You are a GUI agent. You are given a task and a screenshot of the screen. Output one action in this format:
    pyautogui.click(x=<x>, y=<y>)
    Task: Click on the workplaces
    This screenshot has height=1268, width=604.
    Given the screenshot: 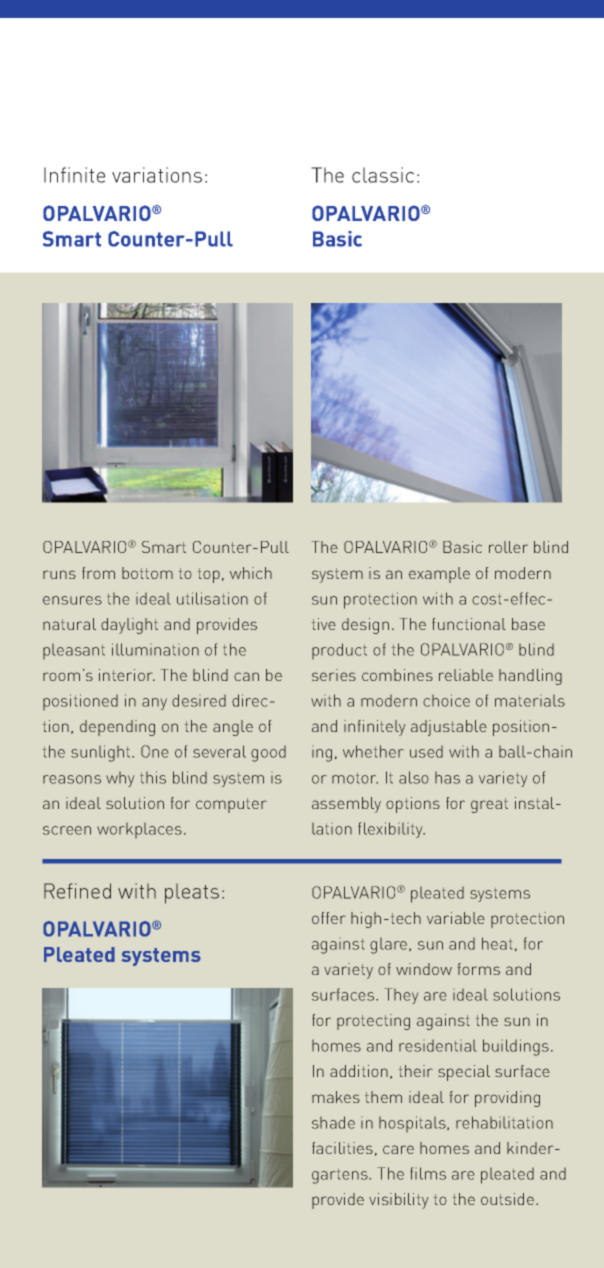 What is the action you would take?
    pyautogui.click(x=139, y=830)
